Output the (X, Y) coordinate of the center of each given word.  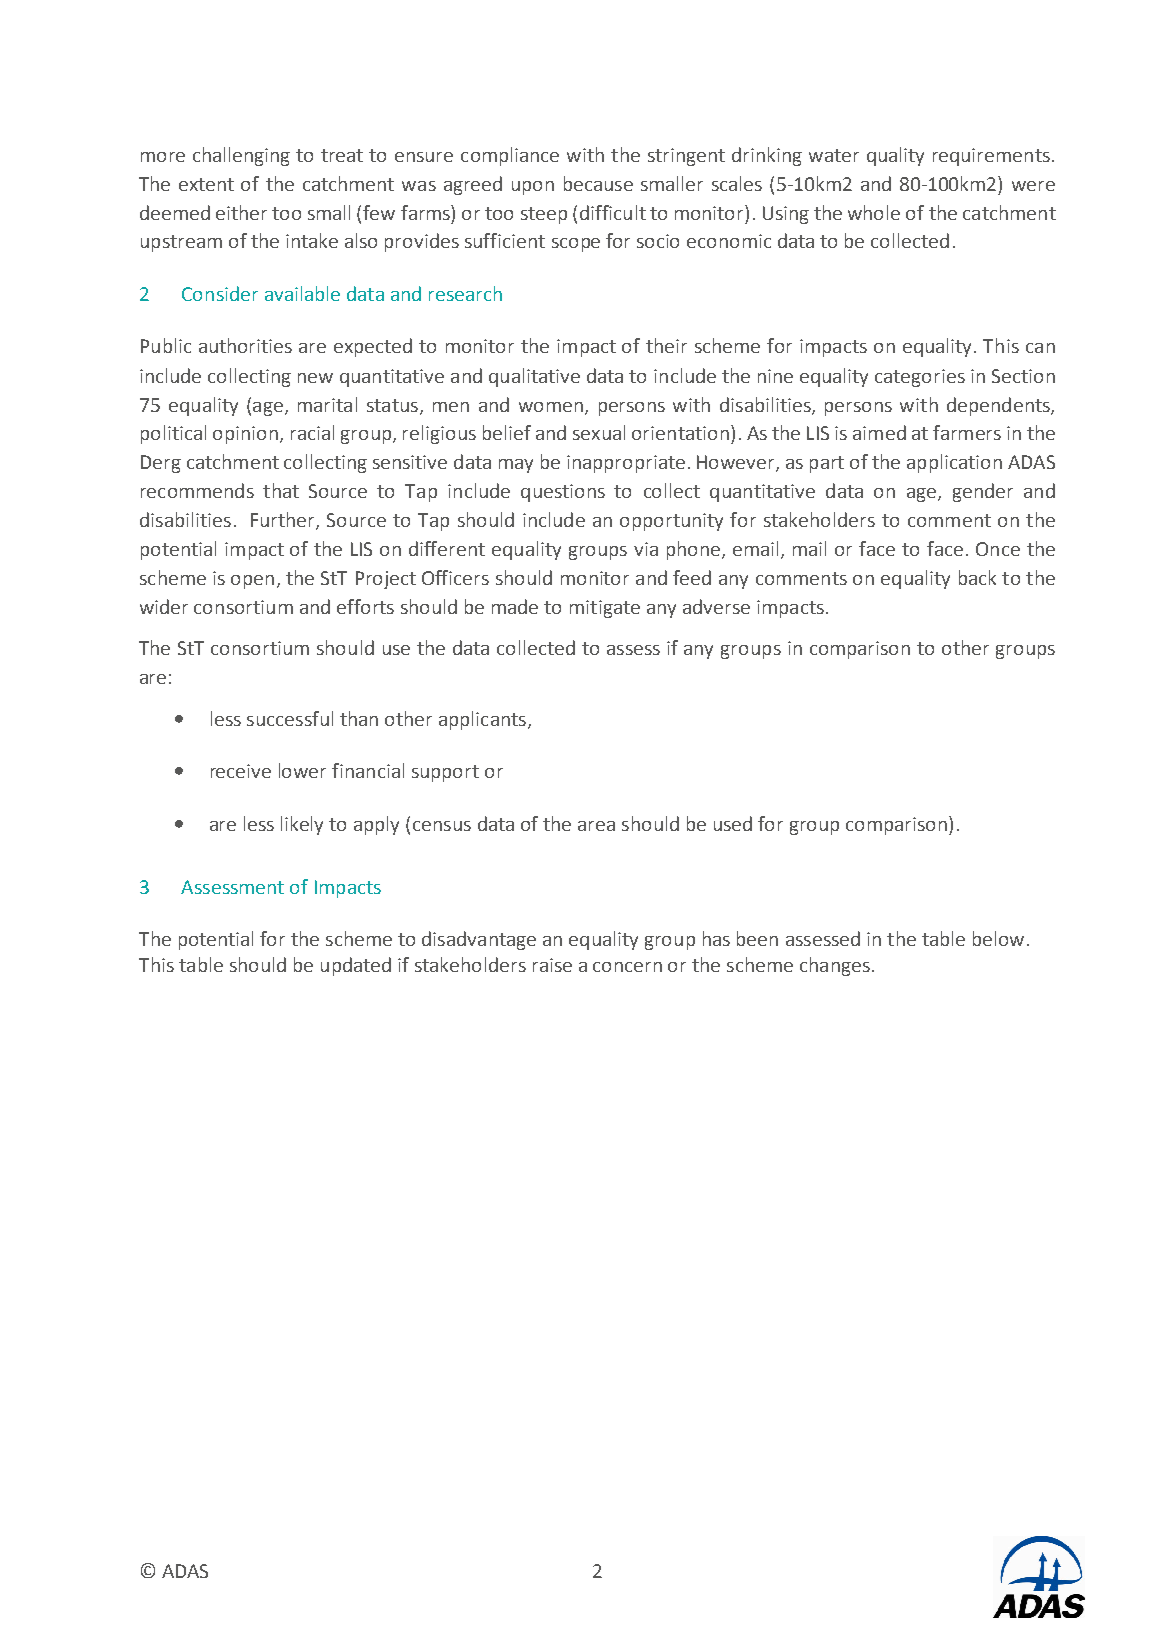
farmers (967, 432)
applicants (482, 720)
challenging (241, 156)
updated (356, 966)
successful (290, 718)
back (977, 577)
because (598, 183)
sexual (599, 432)
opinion (245, 435)
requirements (991, 157)
